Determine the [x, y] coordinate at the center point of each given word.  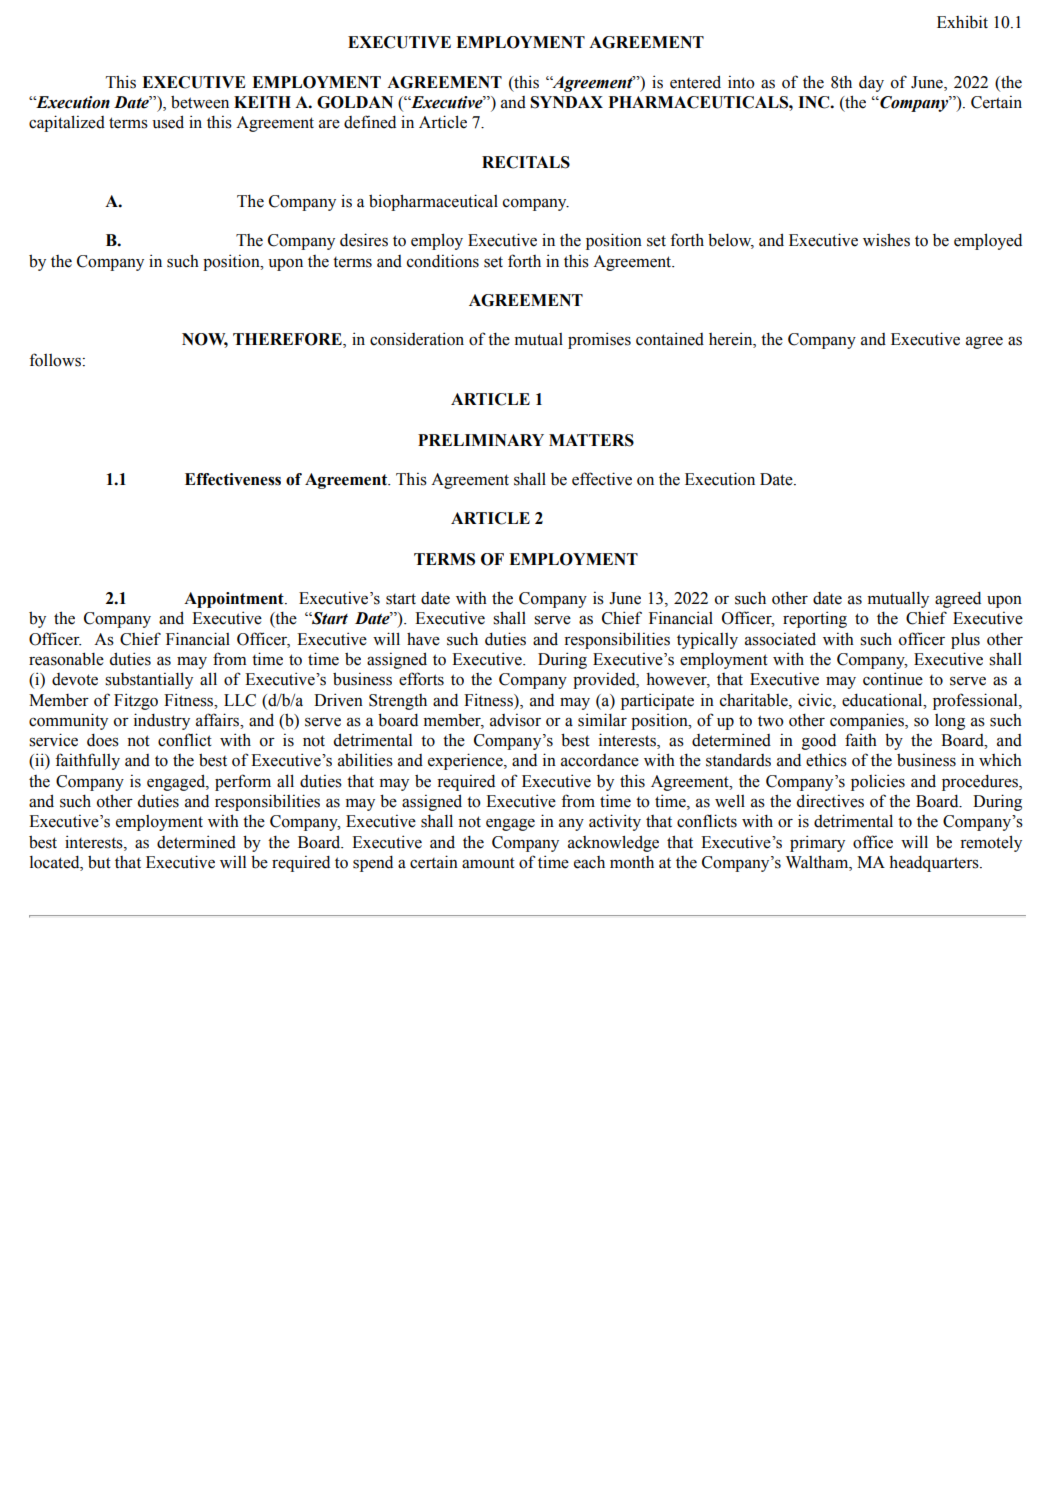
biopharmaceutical [433, 202]
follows [55, 360]
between [200, 102]
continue [893, 679]
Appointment [235, 600]
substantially [149, 680]
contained [670, 339]
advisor [515, 720]
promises [599, 340]
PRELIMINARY [481, 440]
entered [695, 82]
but [99, 862]
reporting [815, 619]
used [168, 122]
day [871, 83]
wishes [886, 240]
